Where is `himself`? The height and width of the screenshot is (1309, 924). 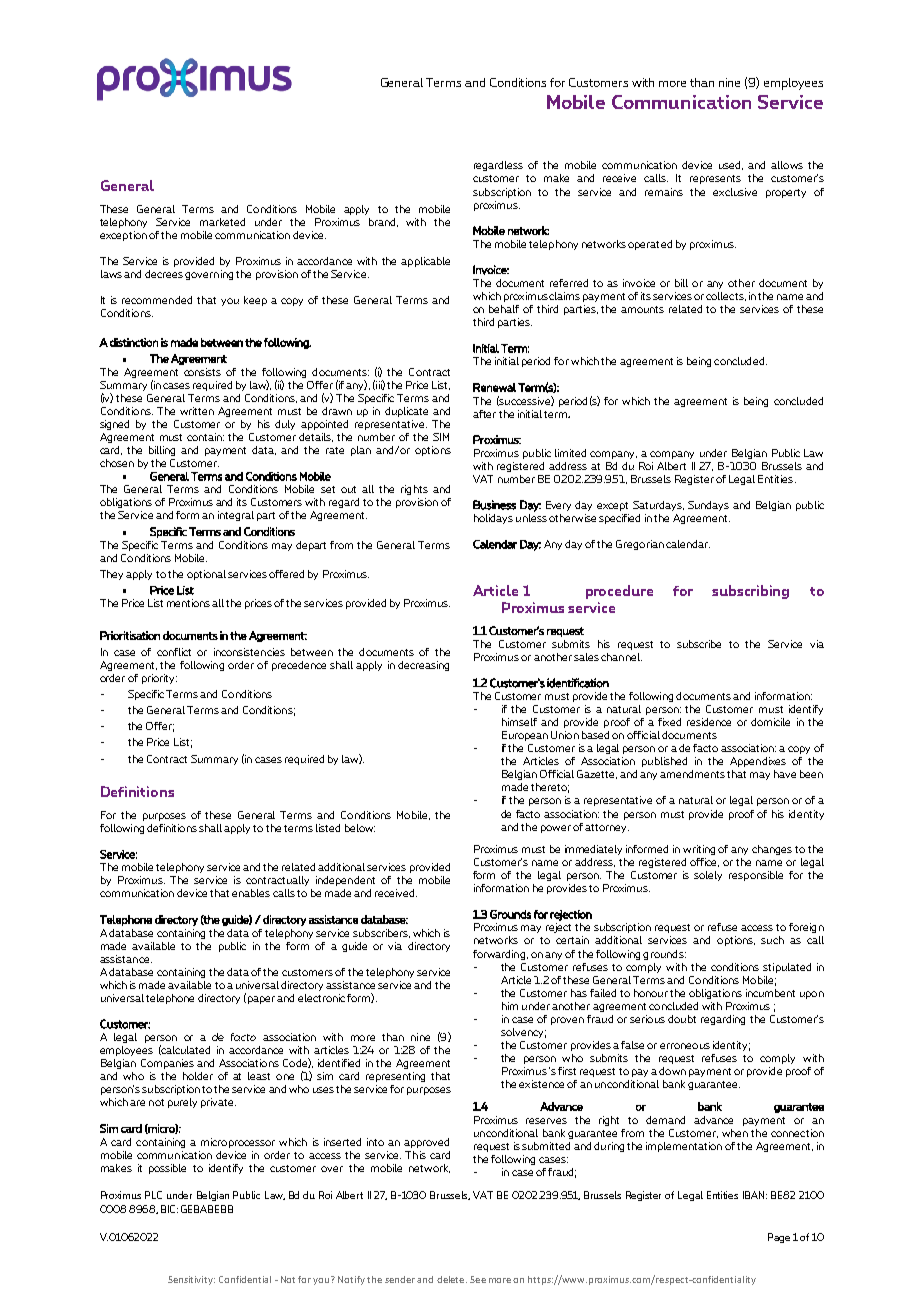
himself is located at coordinates (519, 722).
